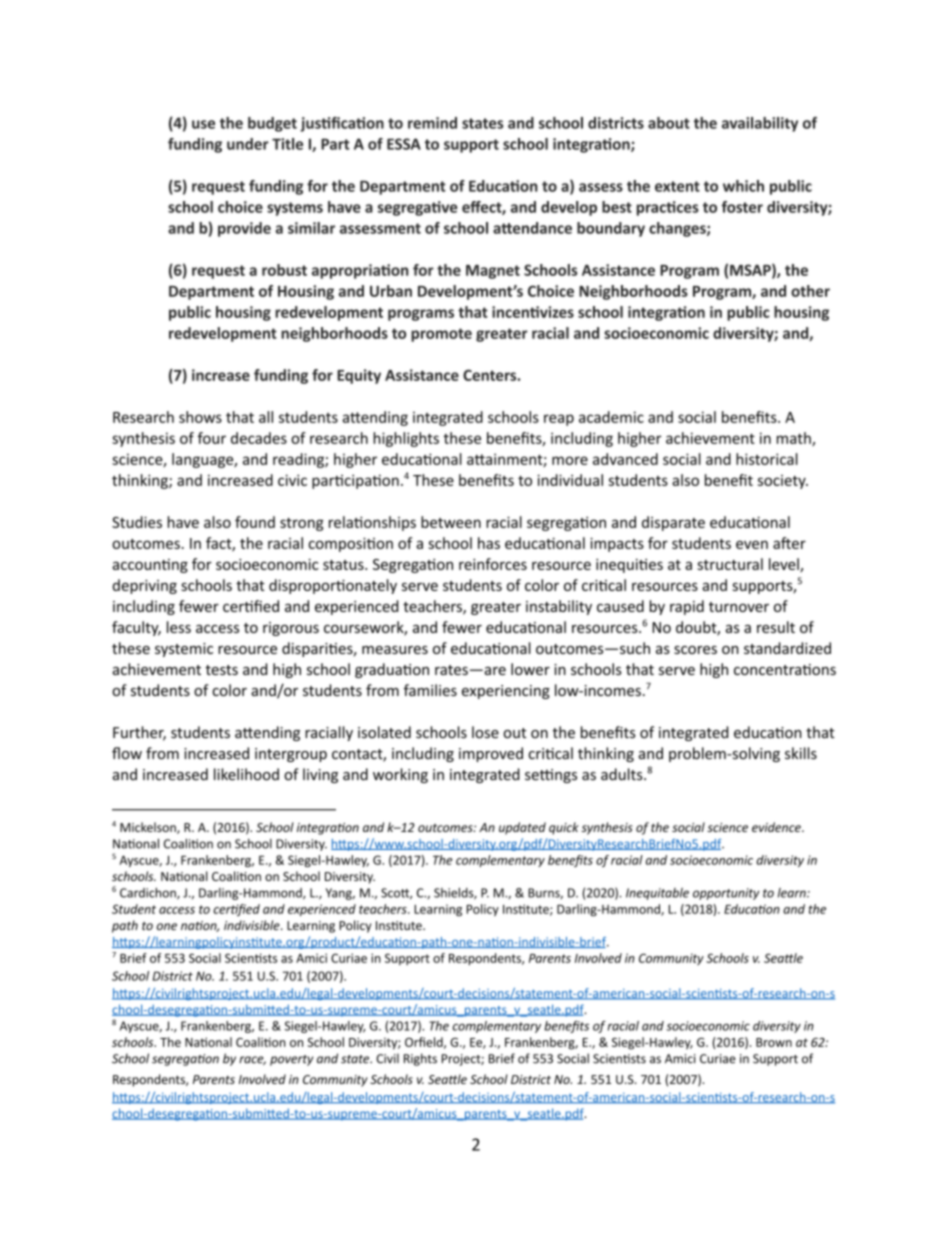 Image resolution: width=952 pixels, height=1233 pixels. I want to click on likelihood, so click(246, 774).
